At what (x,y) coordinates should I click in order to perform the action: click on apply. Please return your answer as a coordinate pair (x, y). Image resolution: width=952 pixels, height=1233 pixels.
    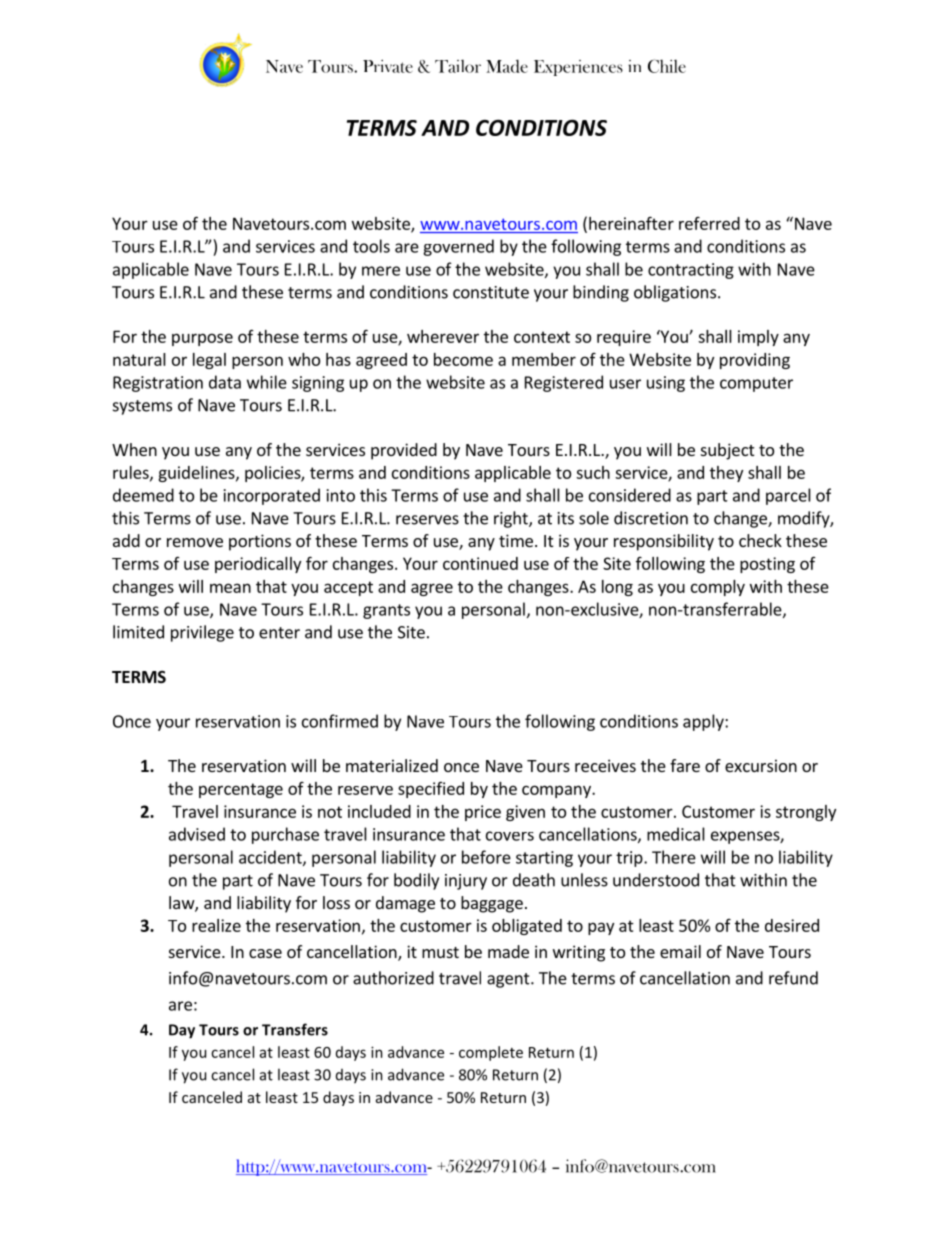
    Looking at the image, I should click on (704, 722).
